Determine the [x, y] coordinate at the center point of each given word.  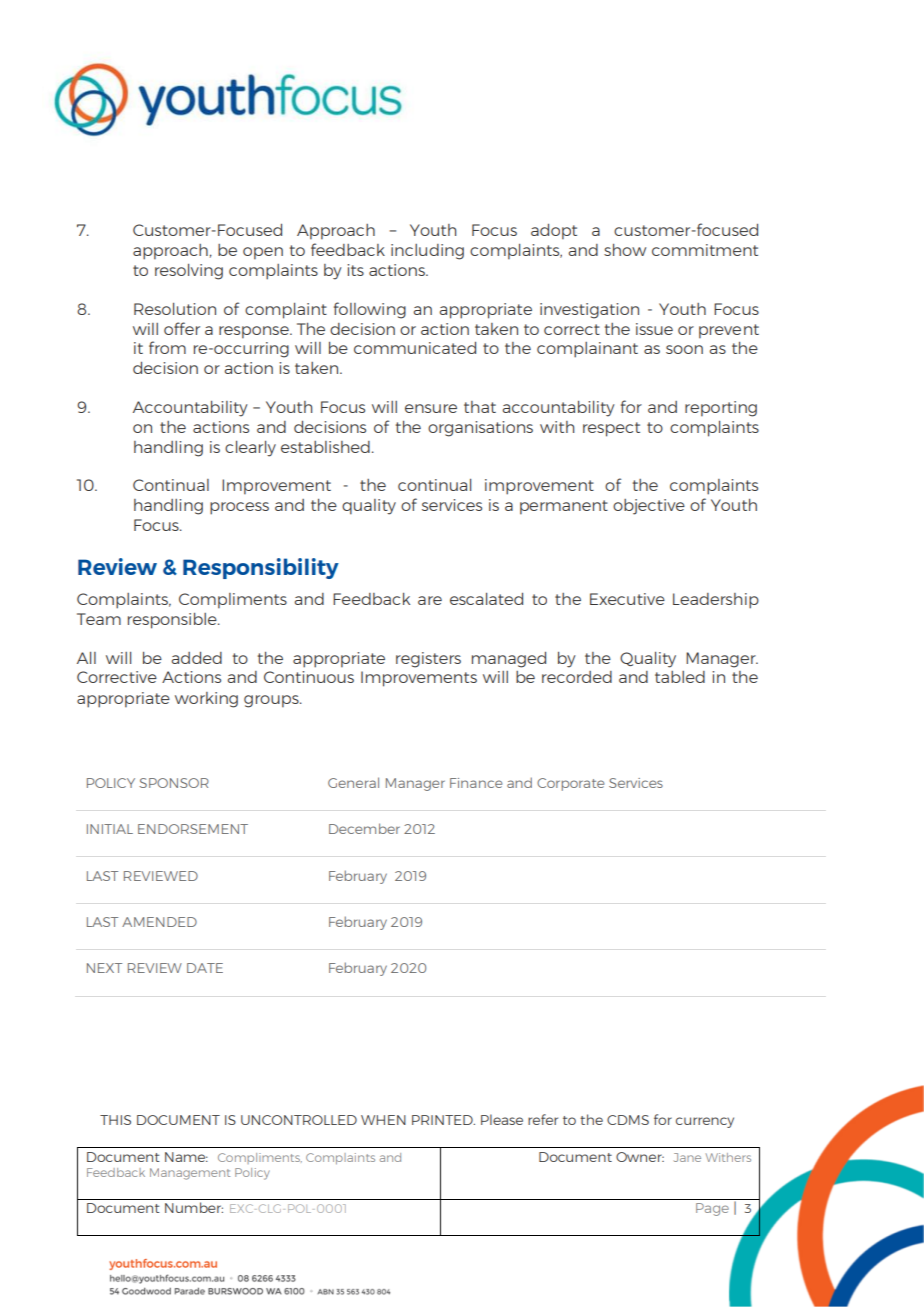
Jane [687, 1157]
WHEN [383, 1120]
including [427, 252]
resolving [189, 272]
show [625, 250]
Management [190, 1174]
